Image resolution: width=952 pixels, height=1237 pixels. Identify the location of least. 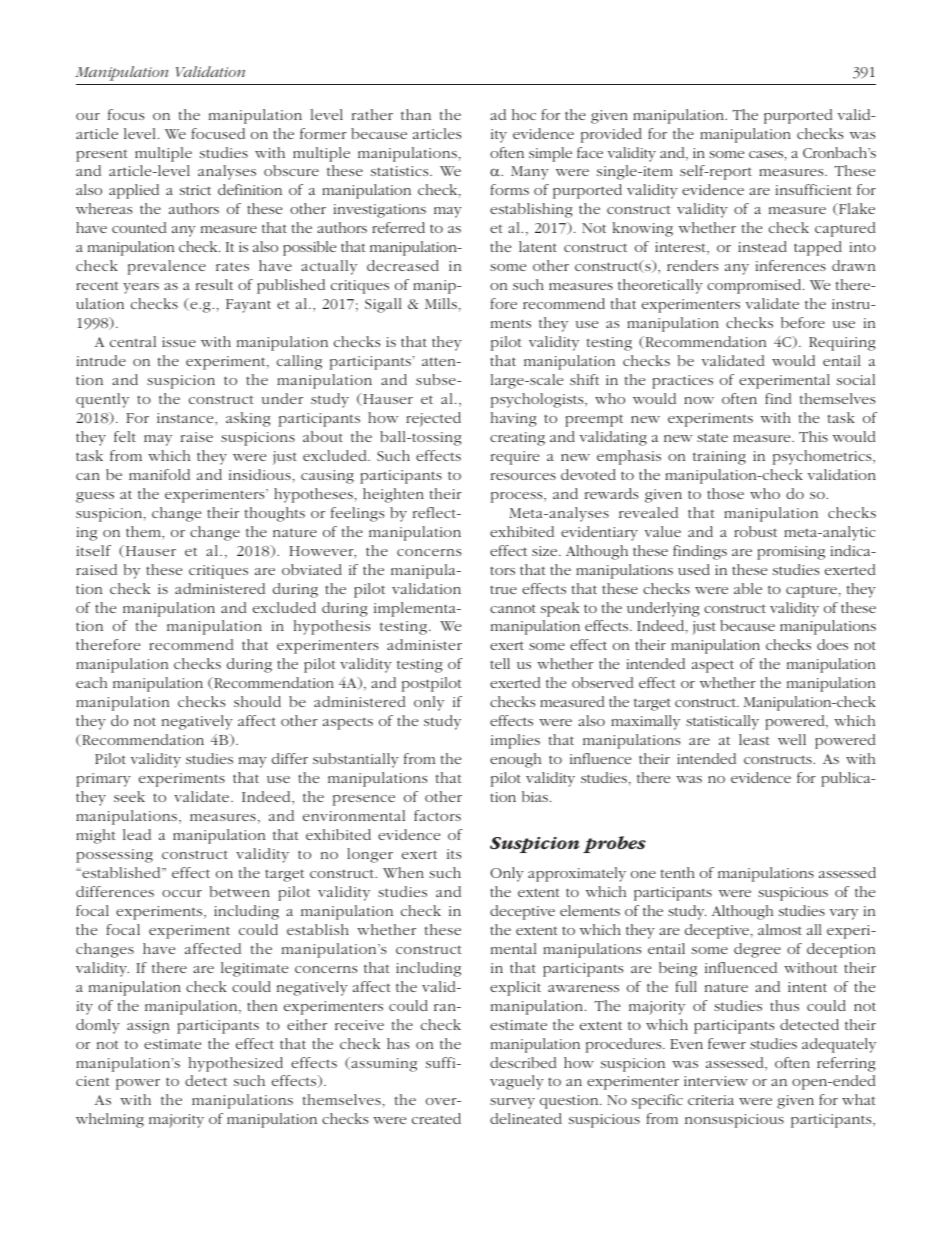
(754, 739).
